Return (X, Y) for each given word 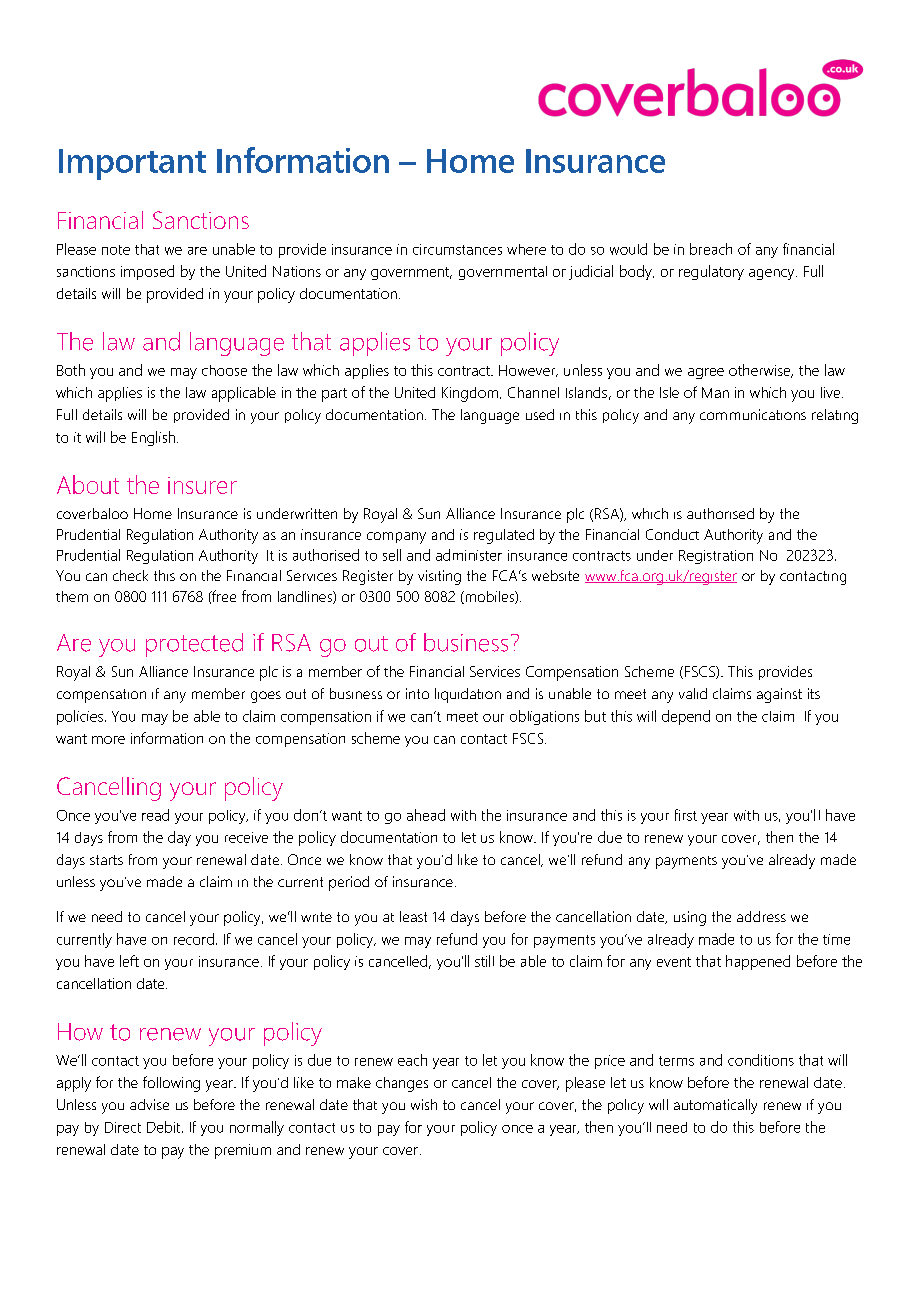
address (761, 916)
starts (106, 860)
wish (424, 1104)
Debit (165, 1127)
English (153, 438)
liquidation (468, 695)
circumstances (457, 249)
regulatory (711, 272)
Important (132, 164)
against (779, 695)
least (413, 916)
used (540, 414)
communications (753, 414)
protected (194, 645)
